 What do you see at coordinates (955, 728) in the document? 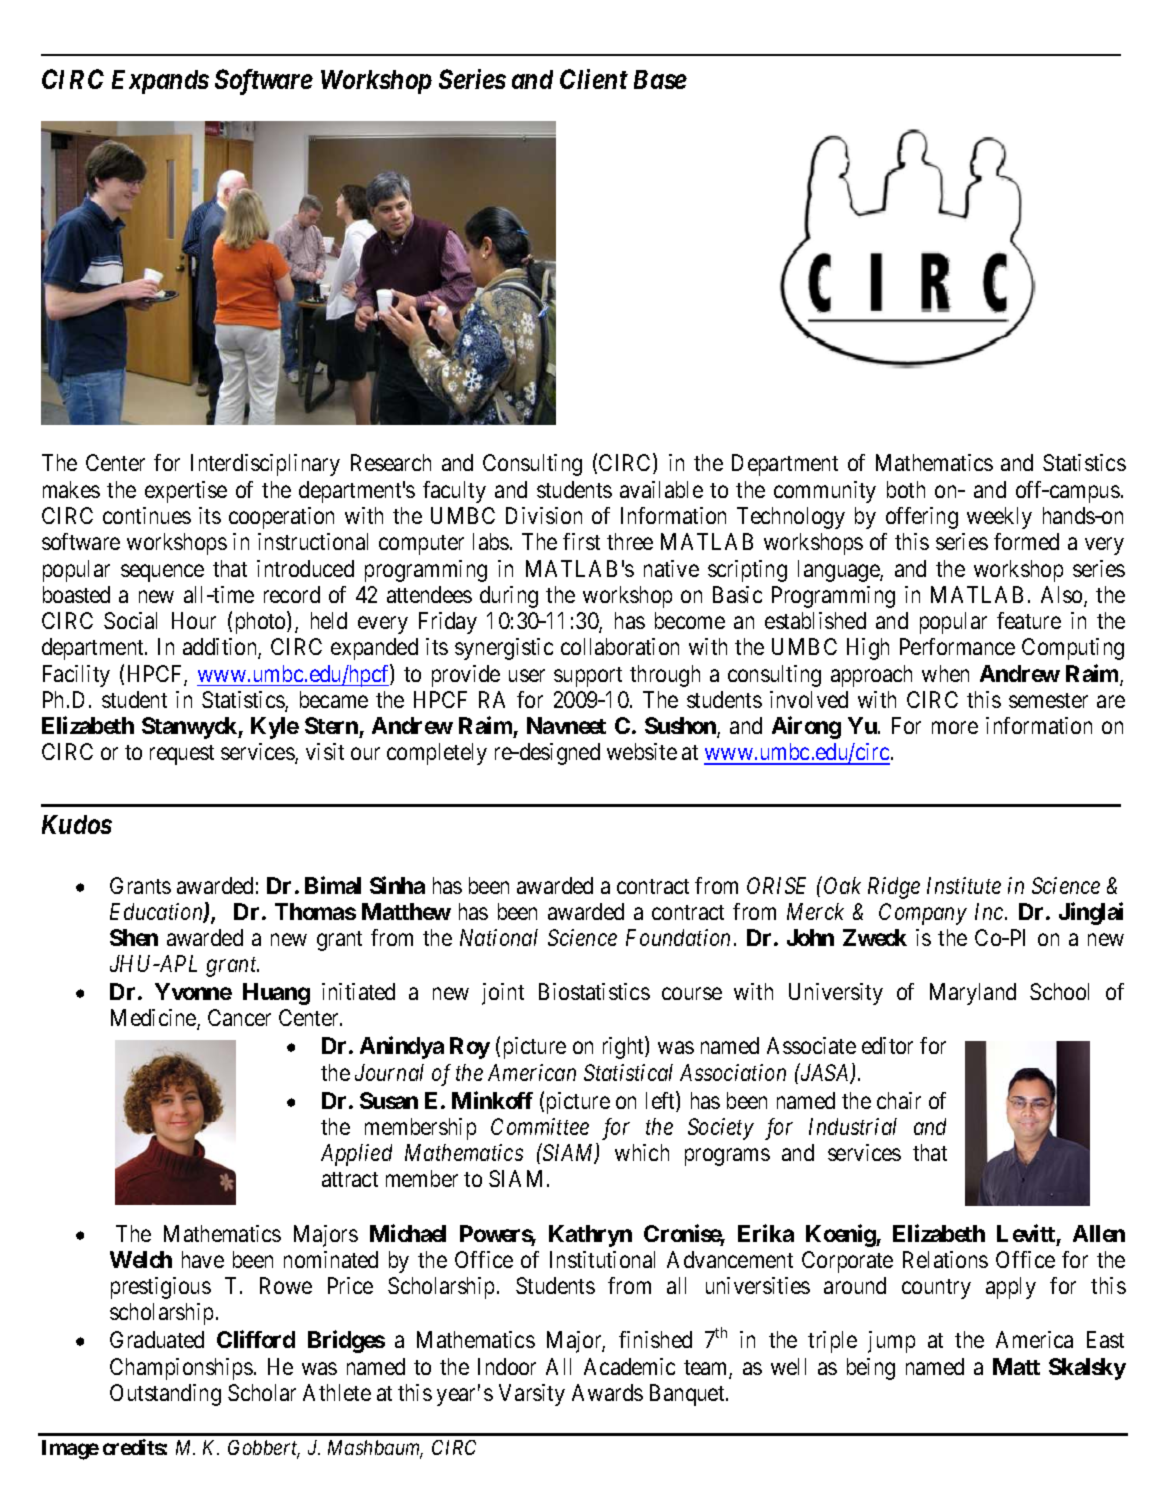
I see `more` at bounding box center [955, 728].
